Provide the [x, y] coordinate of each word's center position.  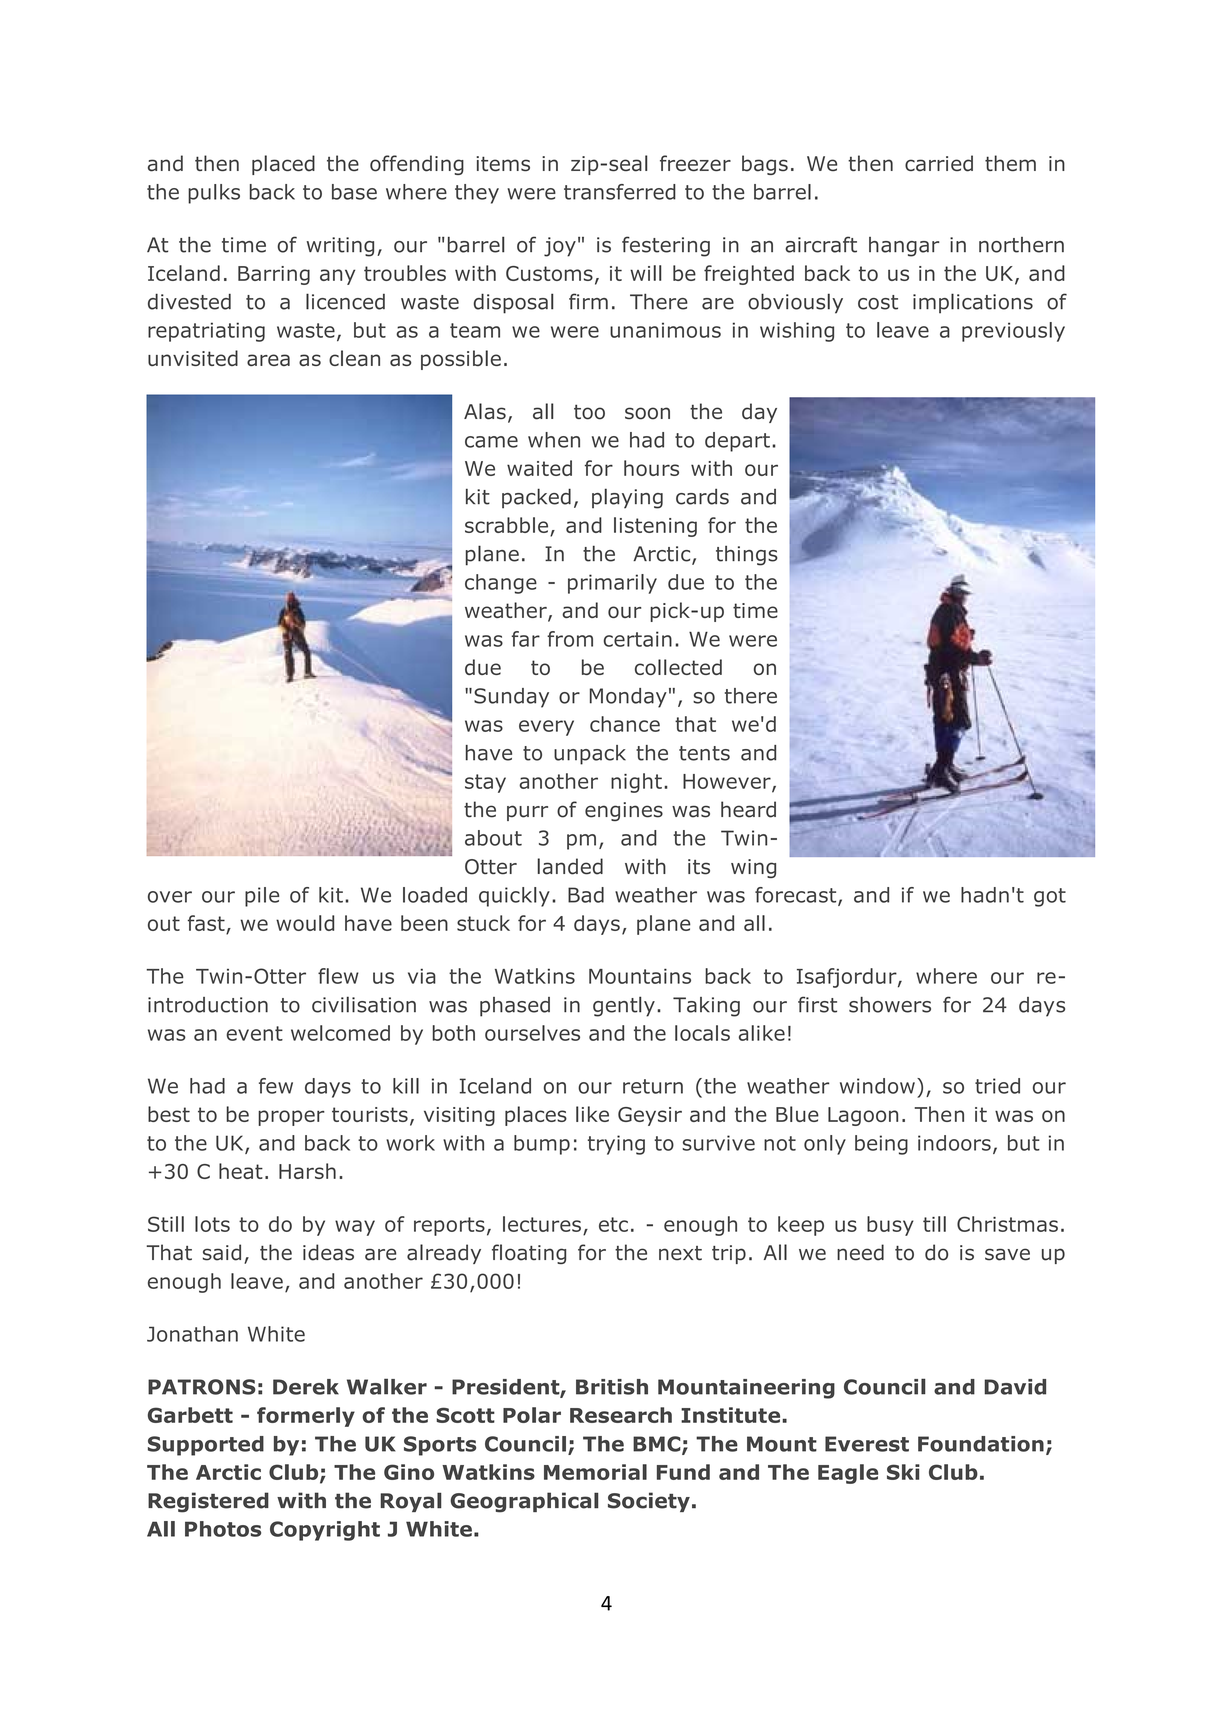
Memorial [595, 1472]
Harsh [307, 1171]
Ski [903, 1472]
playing [627, 498]
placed [283, 165]
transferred [620, 192]
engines [624, 811]
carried [939, 163]
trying [616, 1145]
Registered [208, 1502]
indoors [954, 1143]
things [747, 556]
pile [262, 897]
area [268, 360]
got [1050, 897]
